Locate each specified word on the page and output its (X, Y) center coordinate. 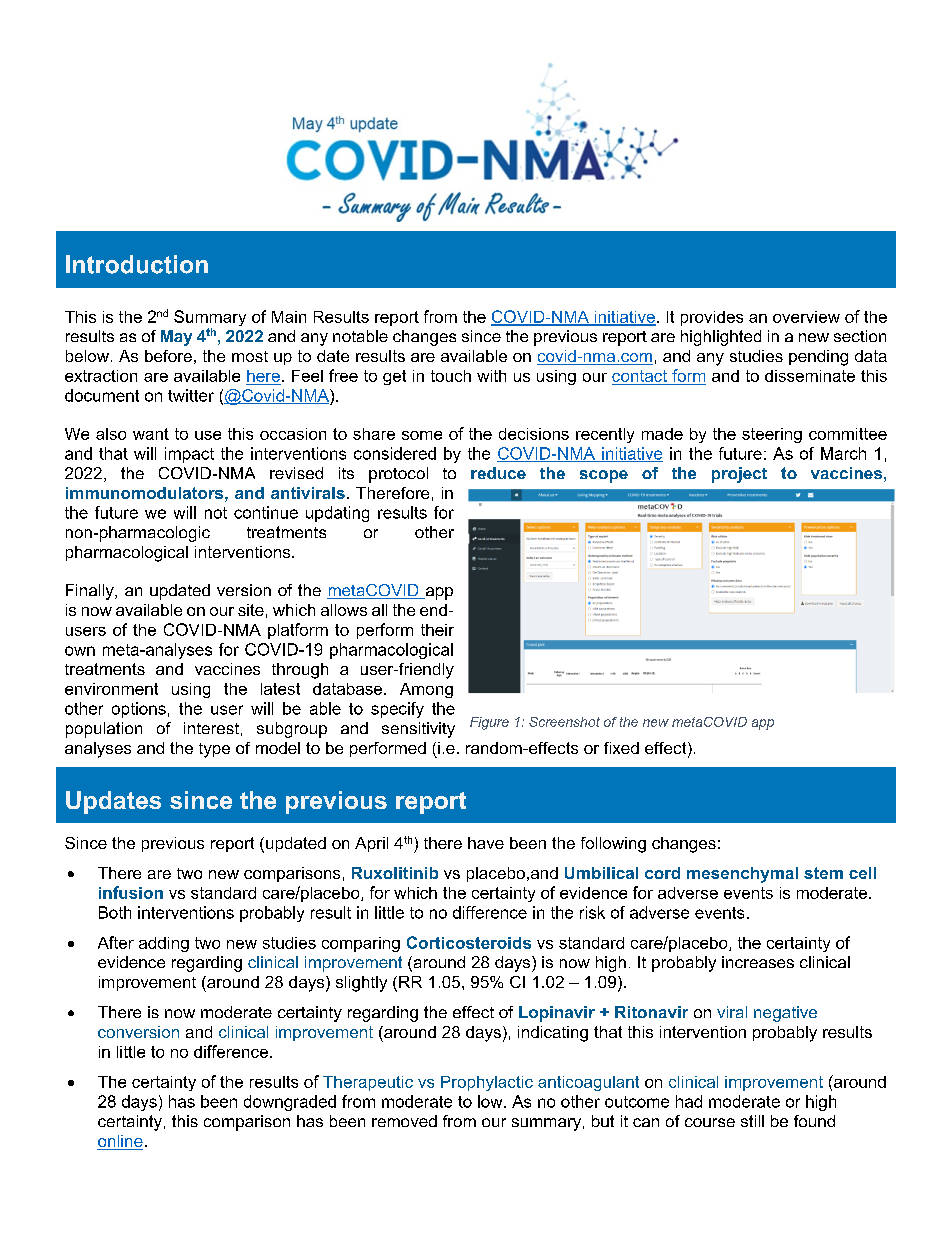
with (491, 376)
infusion (131, 892)
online (120, 1142)
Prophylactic (487, 1083)
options (139, 710)
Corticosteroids (469, 942)
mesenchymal (742, 875)
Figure (489, 723)
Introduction (137, 264)
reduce (498, 473)
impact (189, 455)
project (739, 475)
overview (806, 317)
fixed (621, 748)
